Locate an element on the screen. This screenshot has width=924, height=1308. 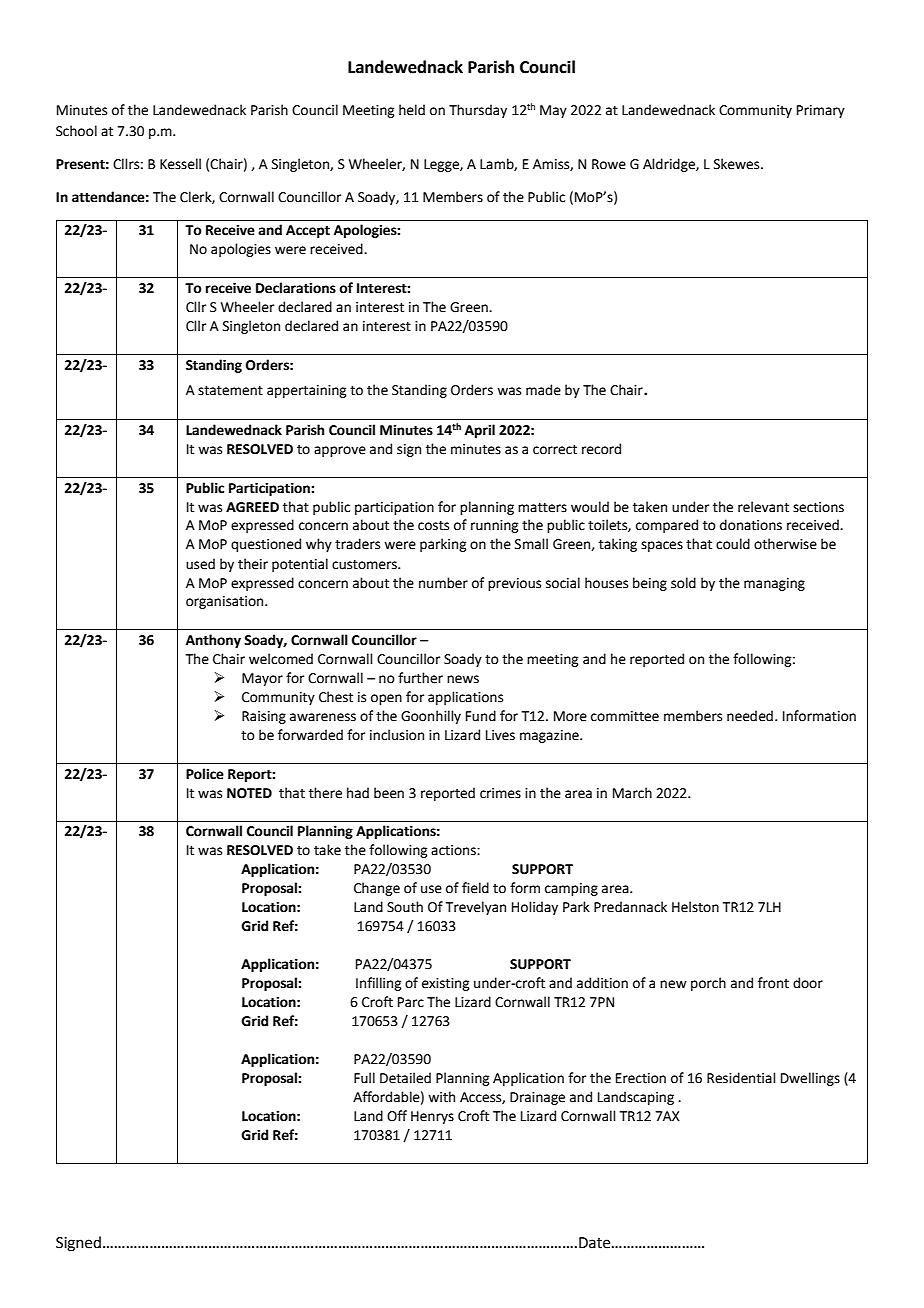
number is located at coordinates (443, 583).
